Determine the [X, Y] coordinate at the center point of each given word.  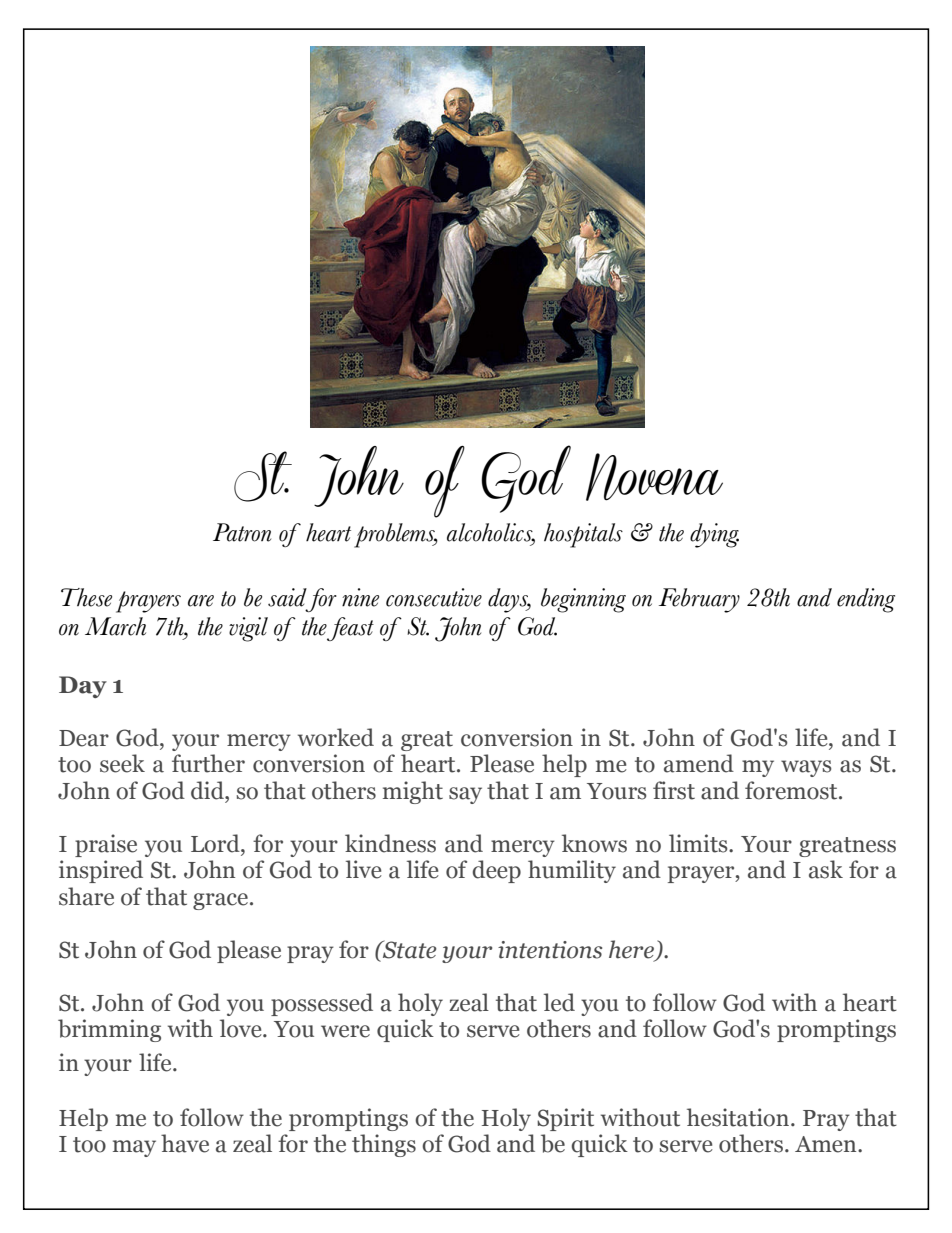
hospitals [583, 535]
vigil [248, 629]
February [699, 600]
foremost [792, 790]
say [465, 795]
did [208, 790]
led [559, 1002]
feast [350, 629]
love [242, 1028]
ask [826, 869]
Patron [242, 532]
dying [714, 535]
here [631, 949]
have [185, 1143]
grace [220, 901]
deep [496, 871]
